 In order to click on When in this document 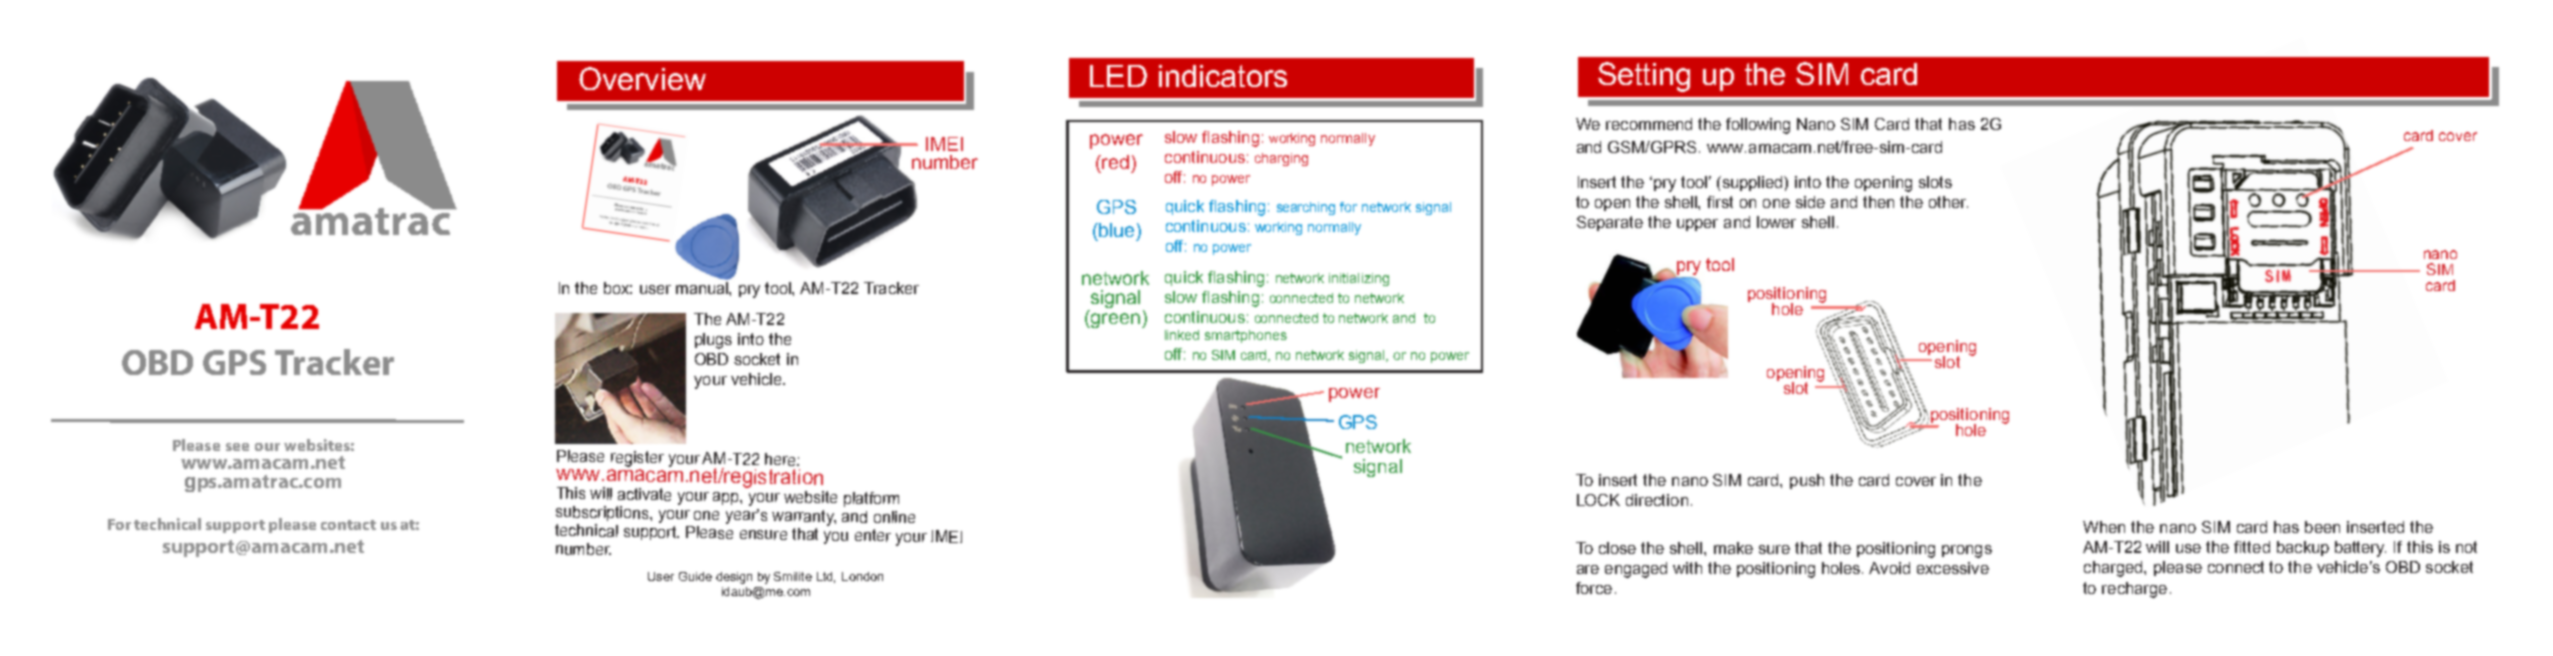, I will do `click(2104, 527)`.
